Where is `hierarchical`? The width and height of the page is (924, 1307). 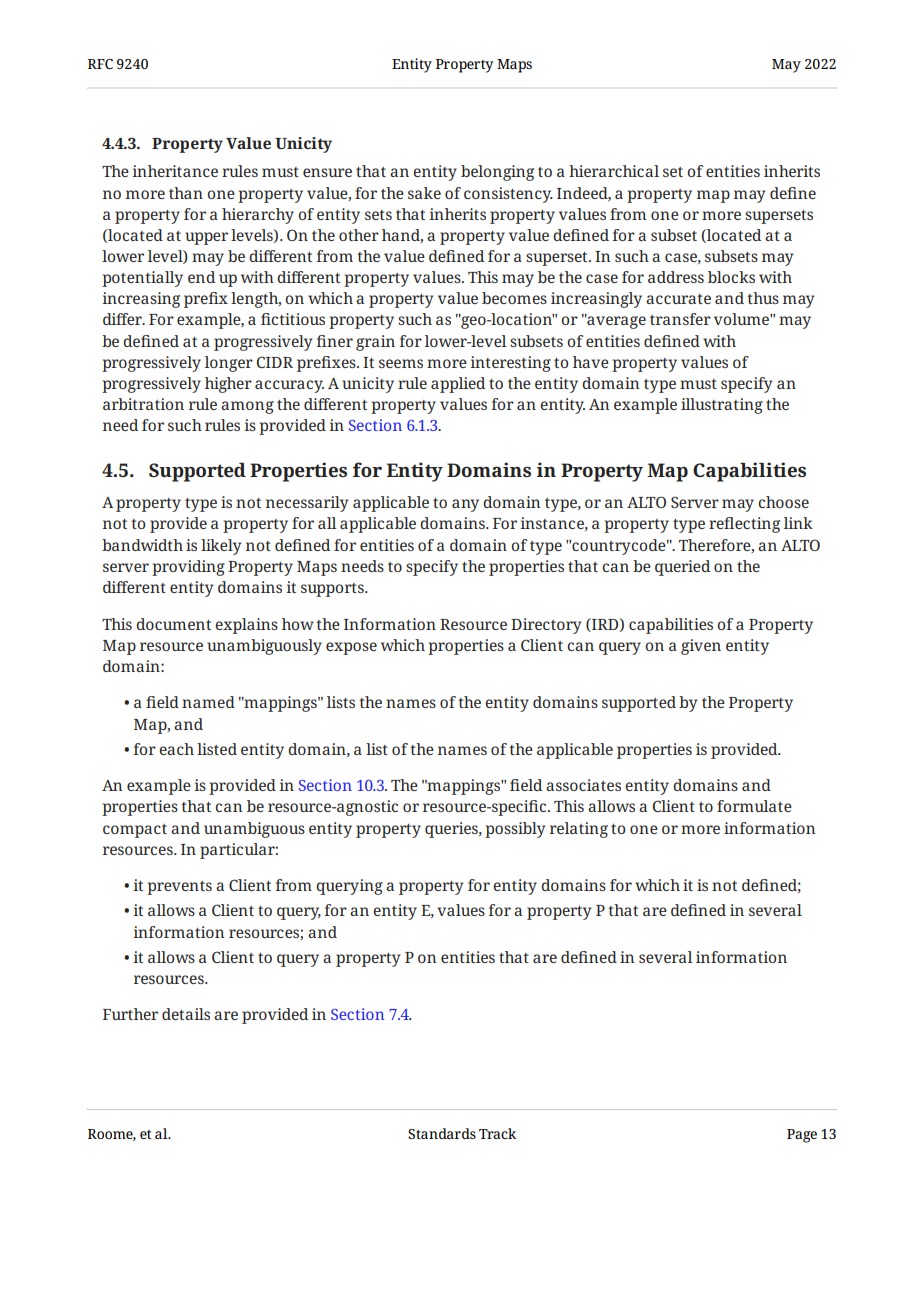 hierarchical is located at coordinates (614, 171).
